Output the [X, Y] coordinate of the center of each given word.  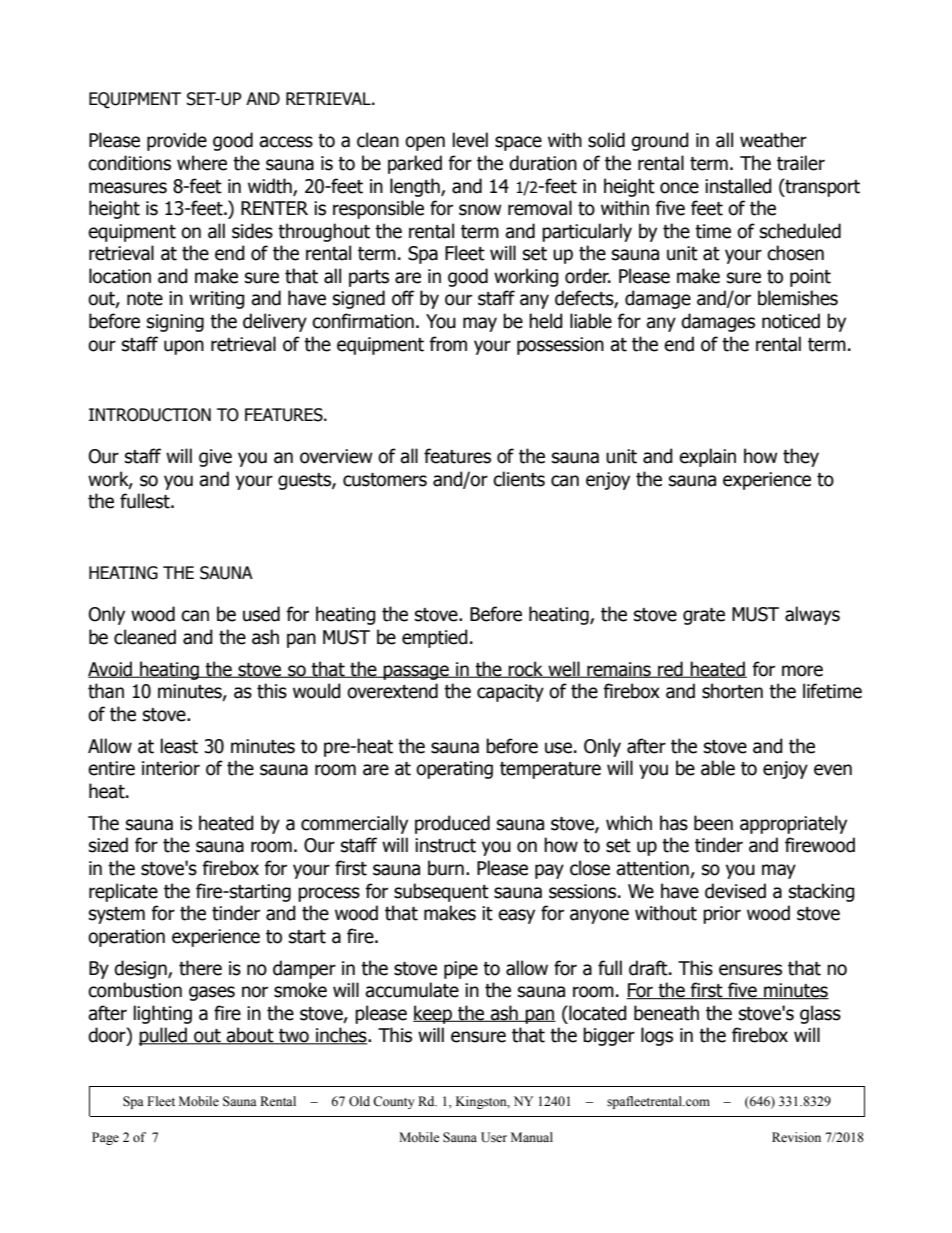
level [470, 140]
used [261, 614]
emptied [435, 638]
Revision [796, 1137]
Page [105, 1138]
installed [738, 186]
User [494, 1137]
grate [704, 616]
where [202, 163]
